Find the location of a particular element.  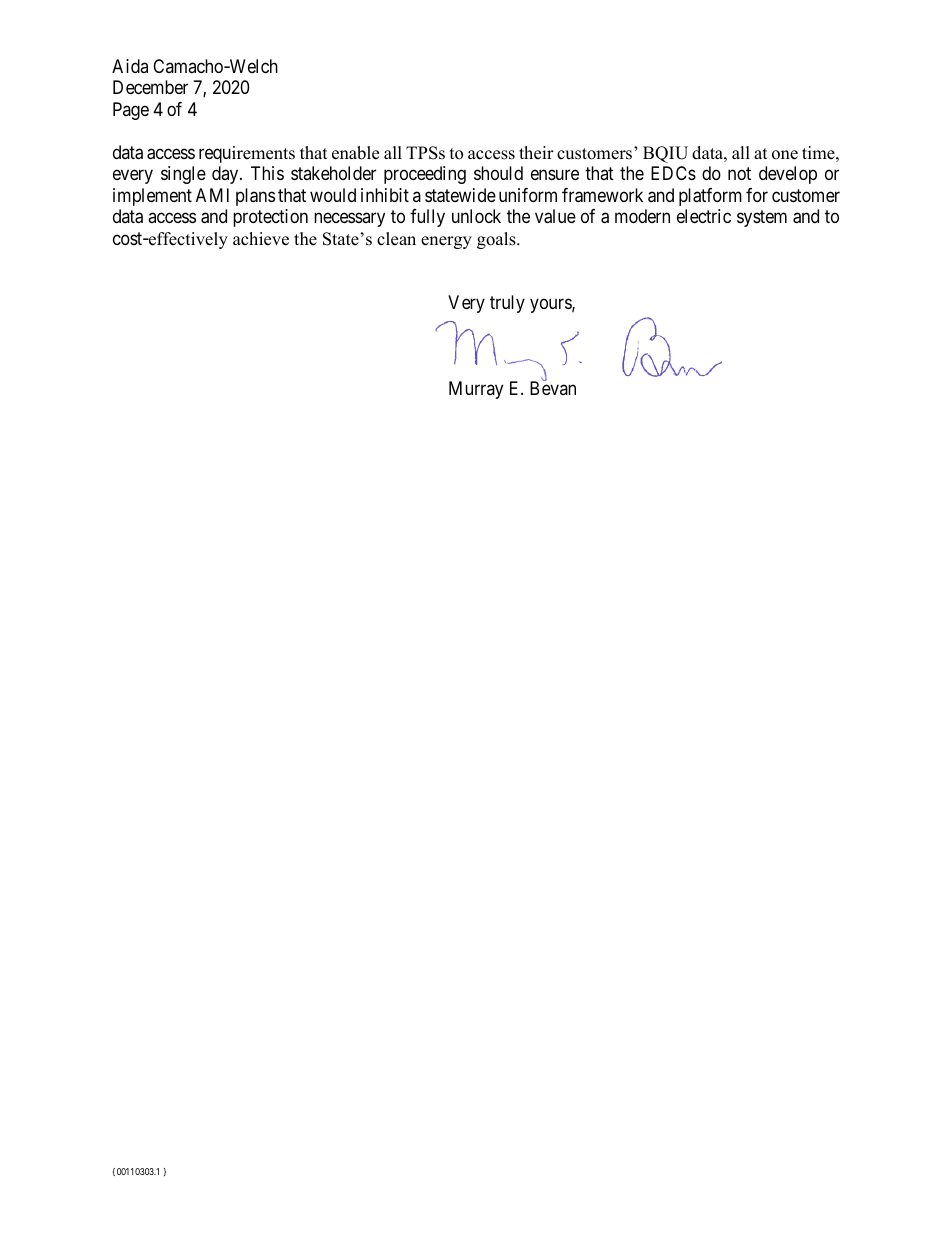

Murray is located at coordinates (476, 390).
